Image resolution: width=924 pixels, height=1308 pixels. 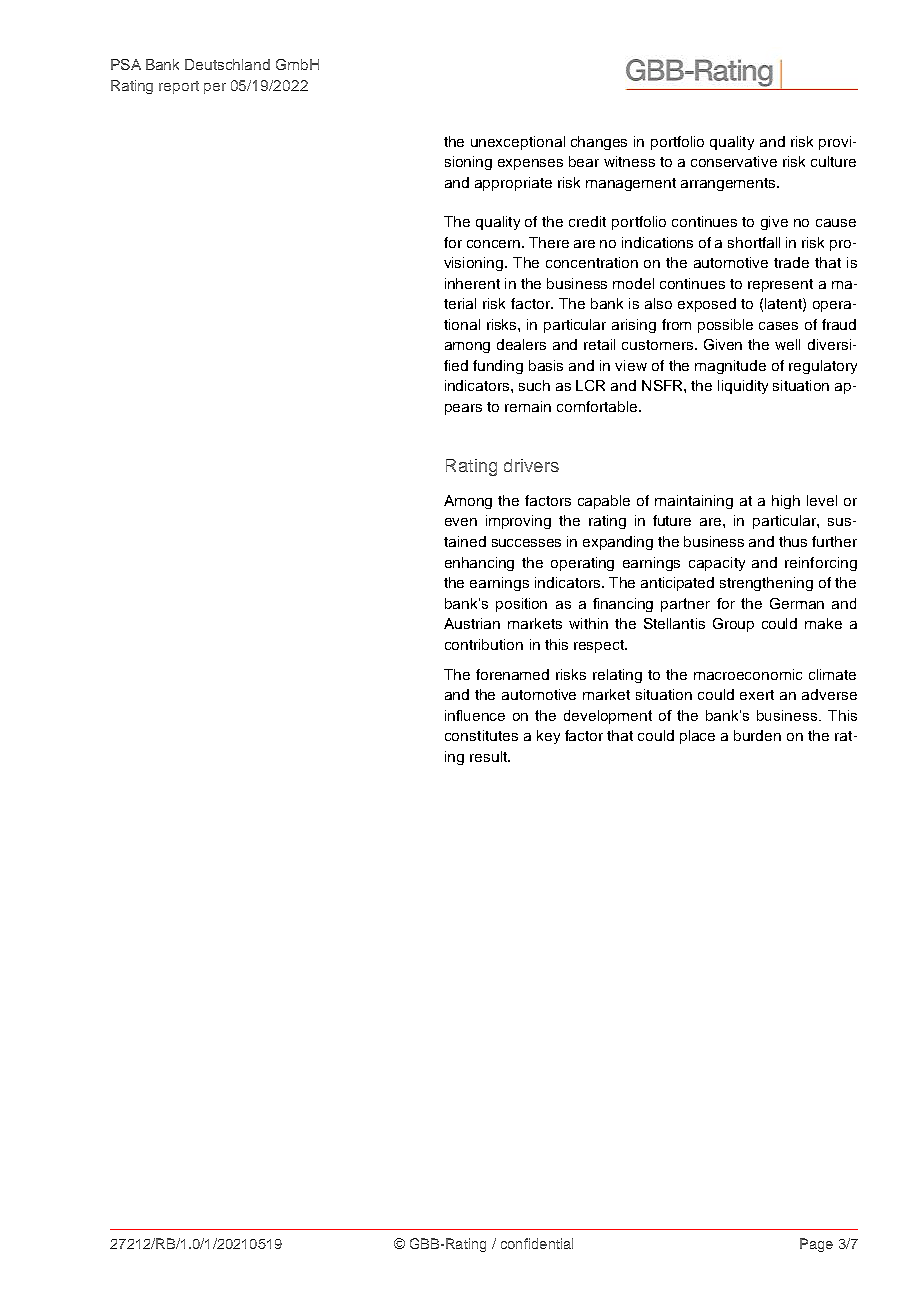 What do you see at coordinates (816, 1245) in the screenshot?
I see `Page` at bounding box center [816, 1245].
